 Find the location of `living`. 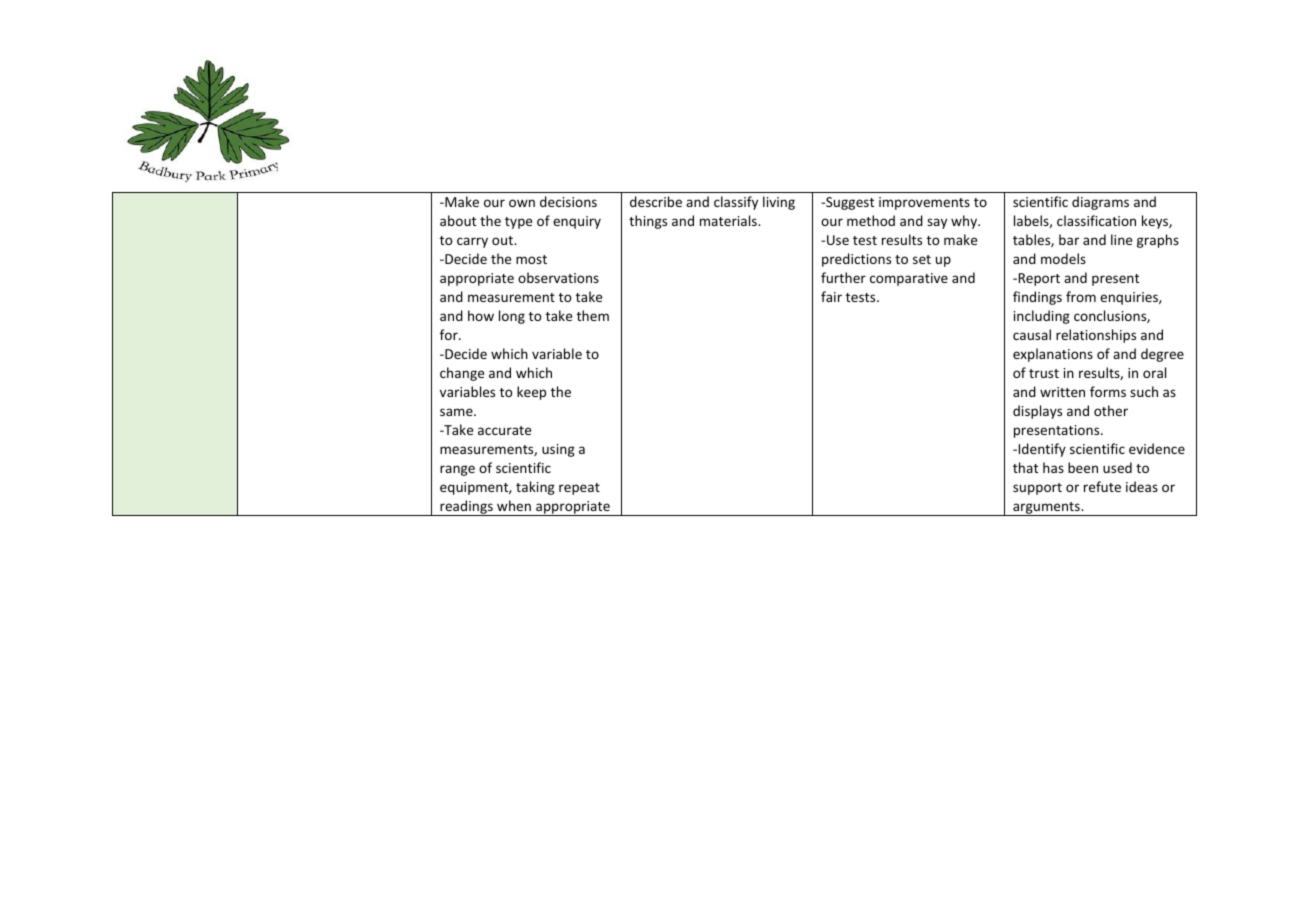

living is located at coordinates (779, 203).
